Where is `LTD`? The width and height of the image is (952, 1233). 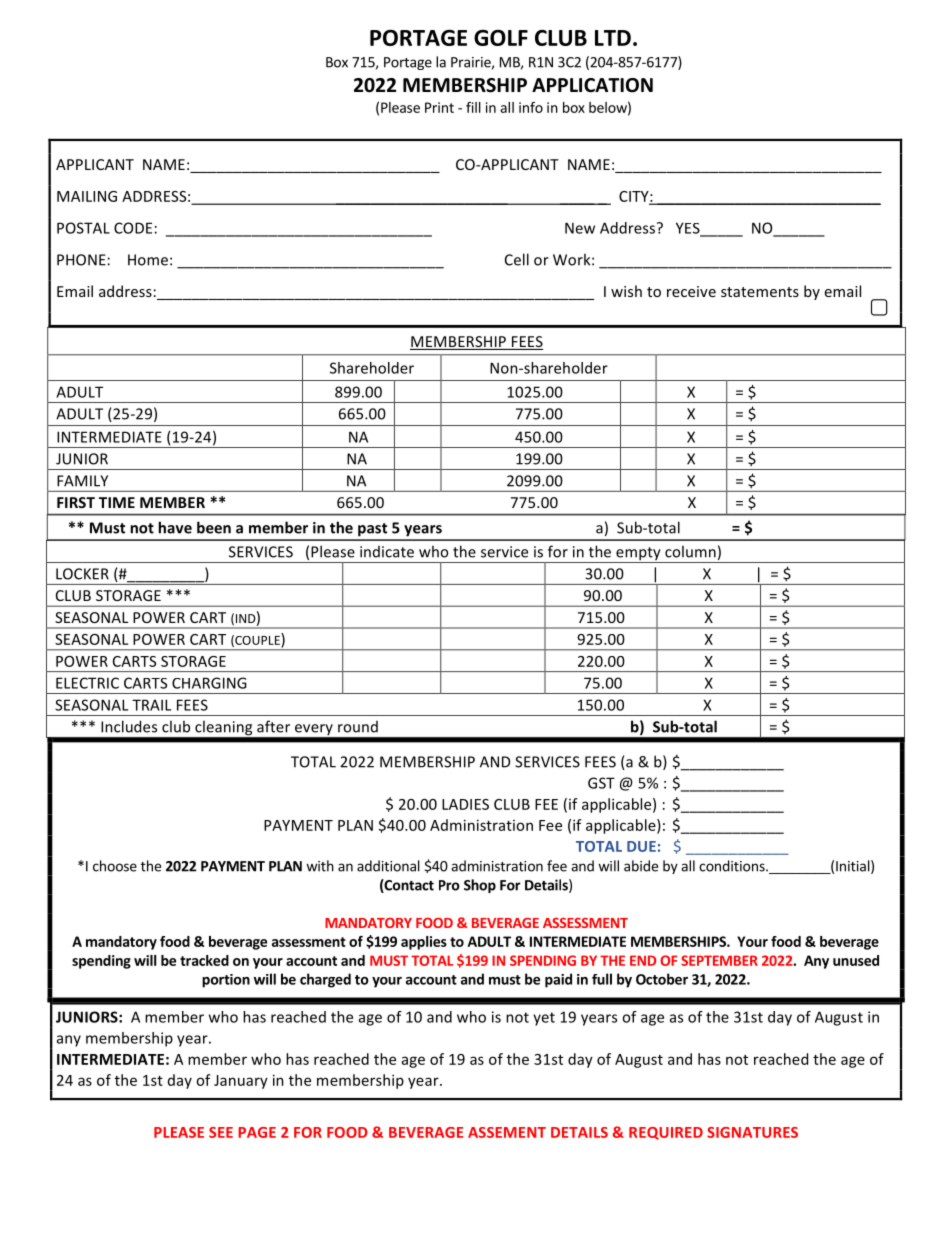
LTD is located at coordinates (613, 38).
